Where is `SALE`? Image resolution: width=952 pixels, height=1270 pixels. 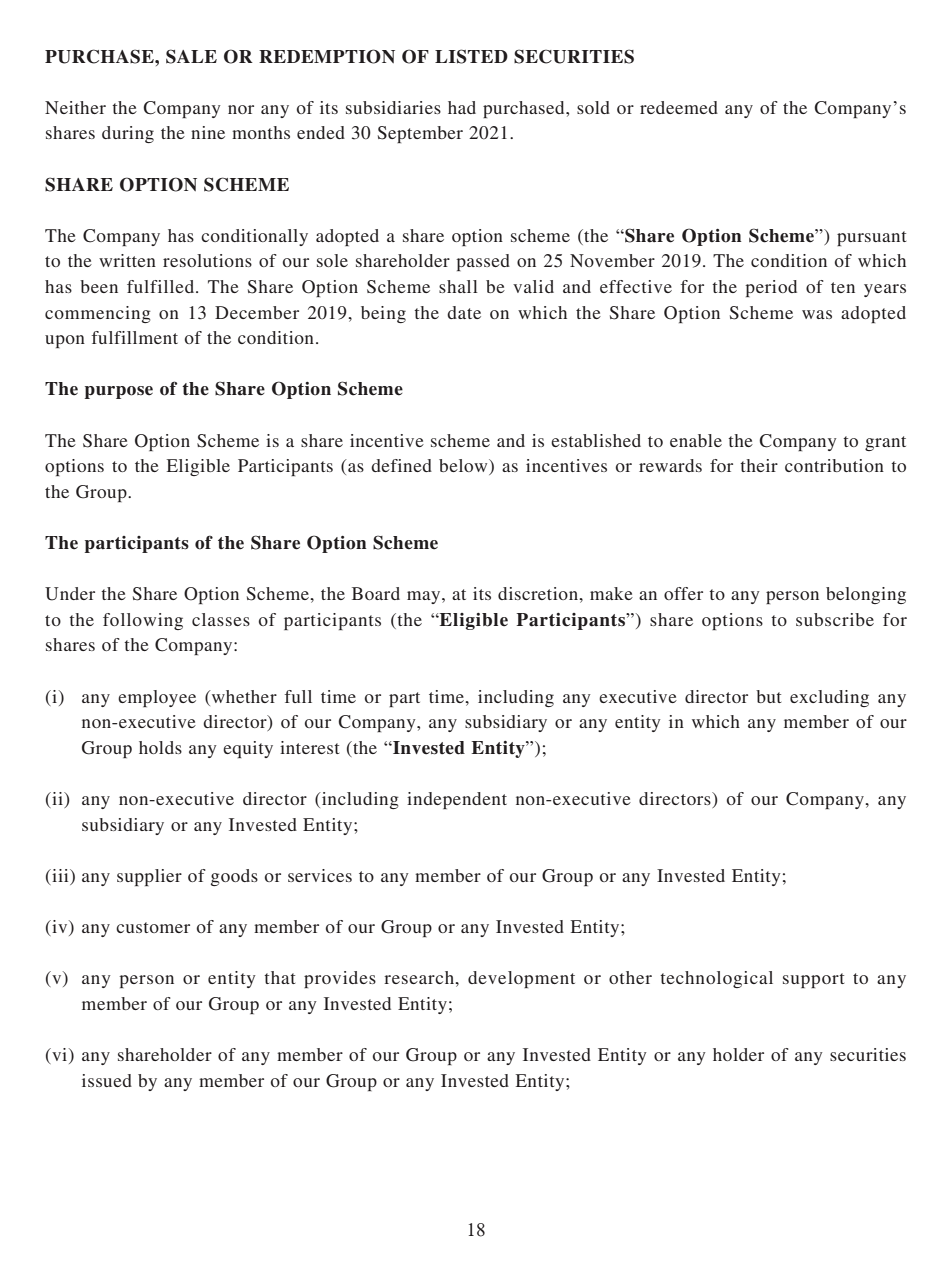
SALE is located at coordinates (191, 56).
